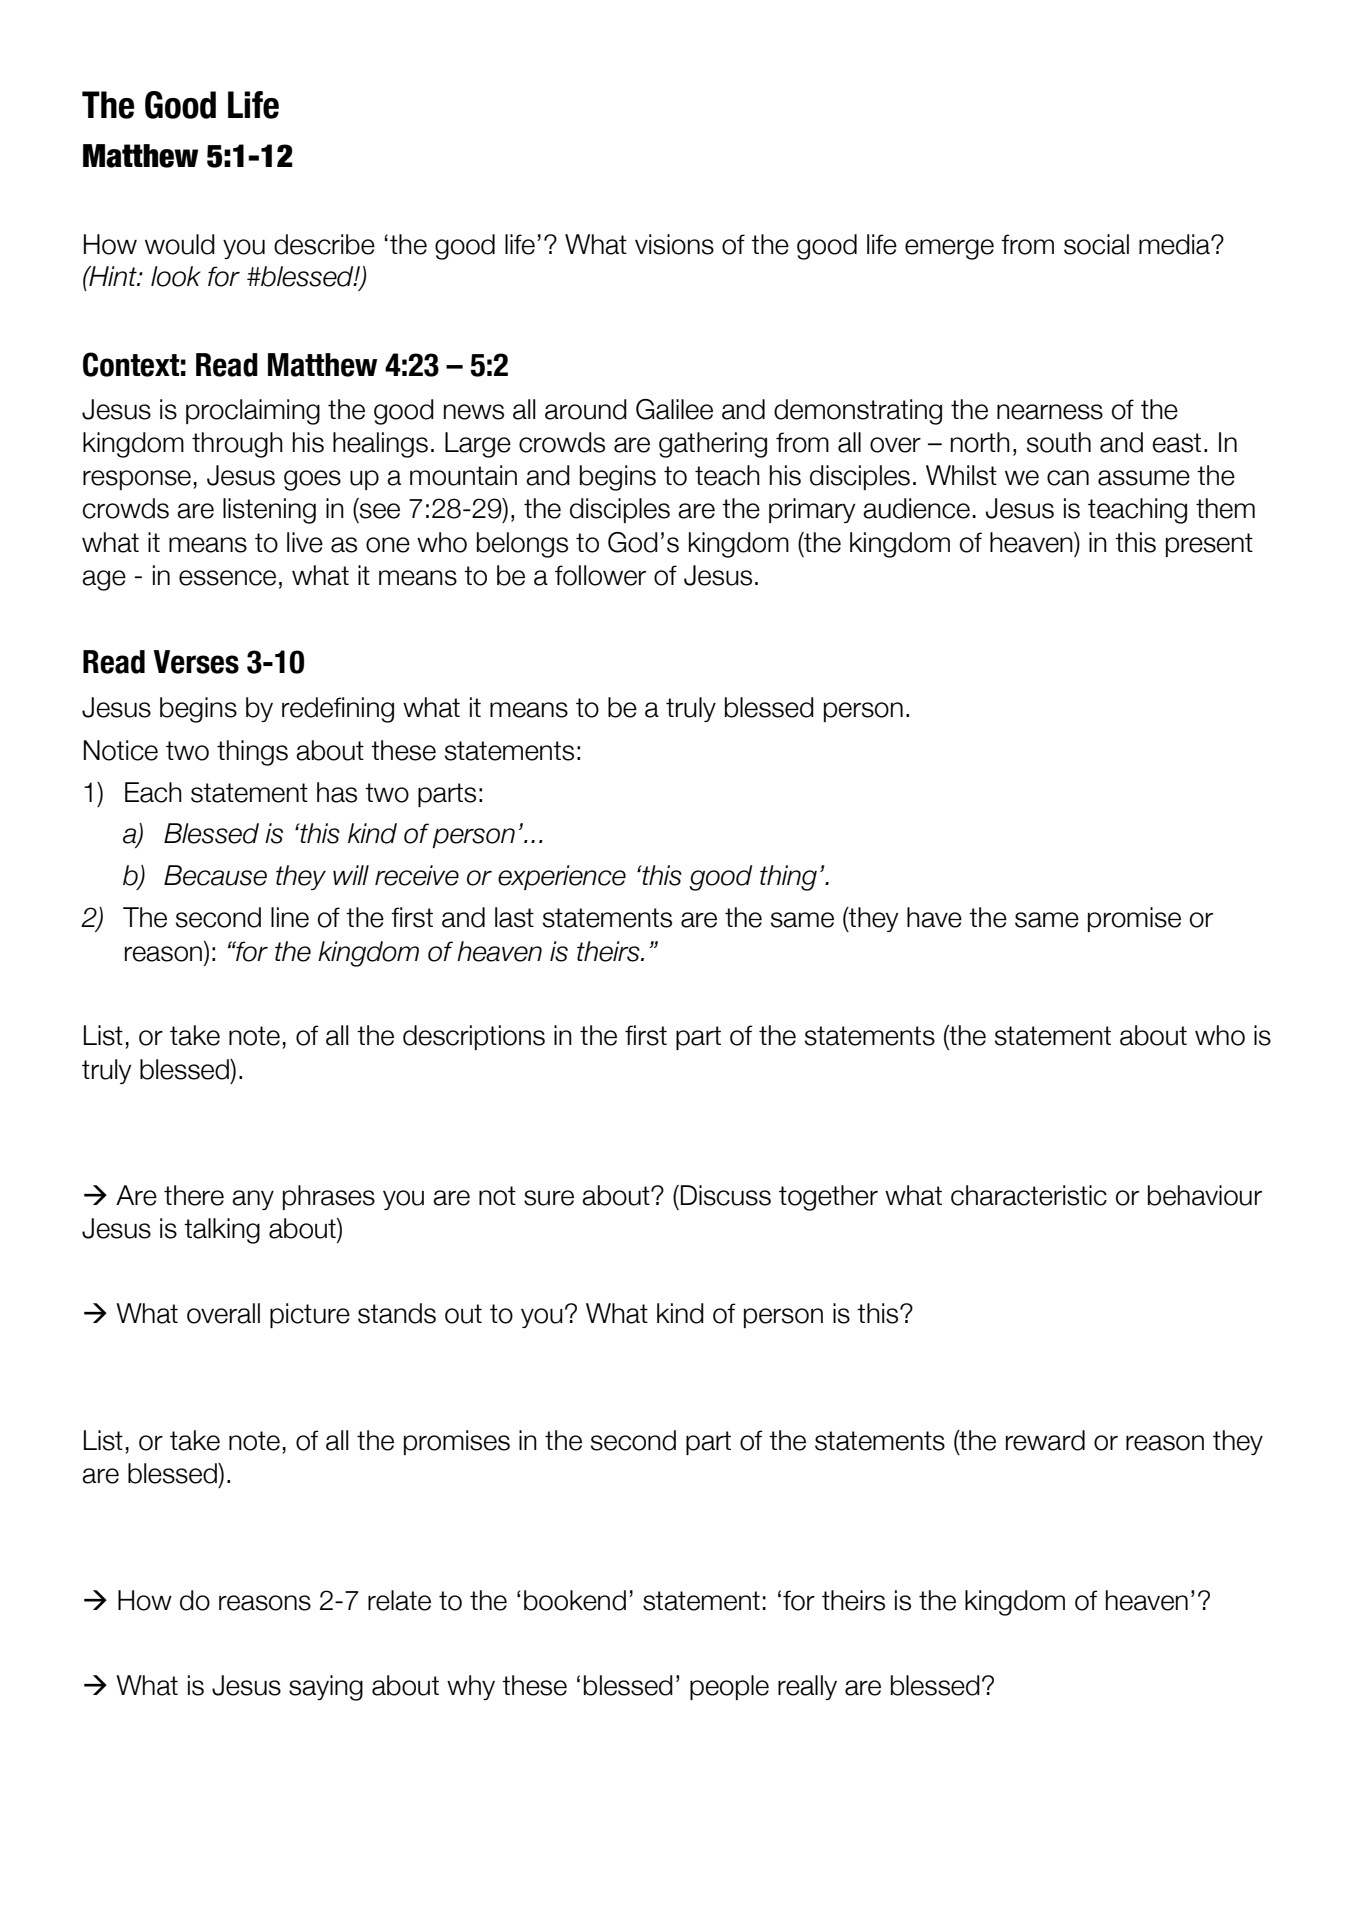 The height and width of the screenshot is (1924, 1360). What do you see at coordinates (934, 917) in the screenshot?
I see `have` at bounding box center [934, 917].
